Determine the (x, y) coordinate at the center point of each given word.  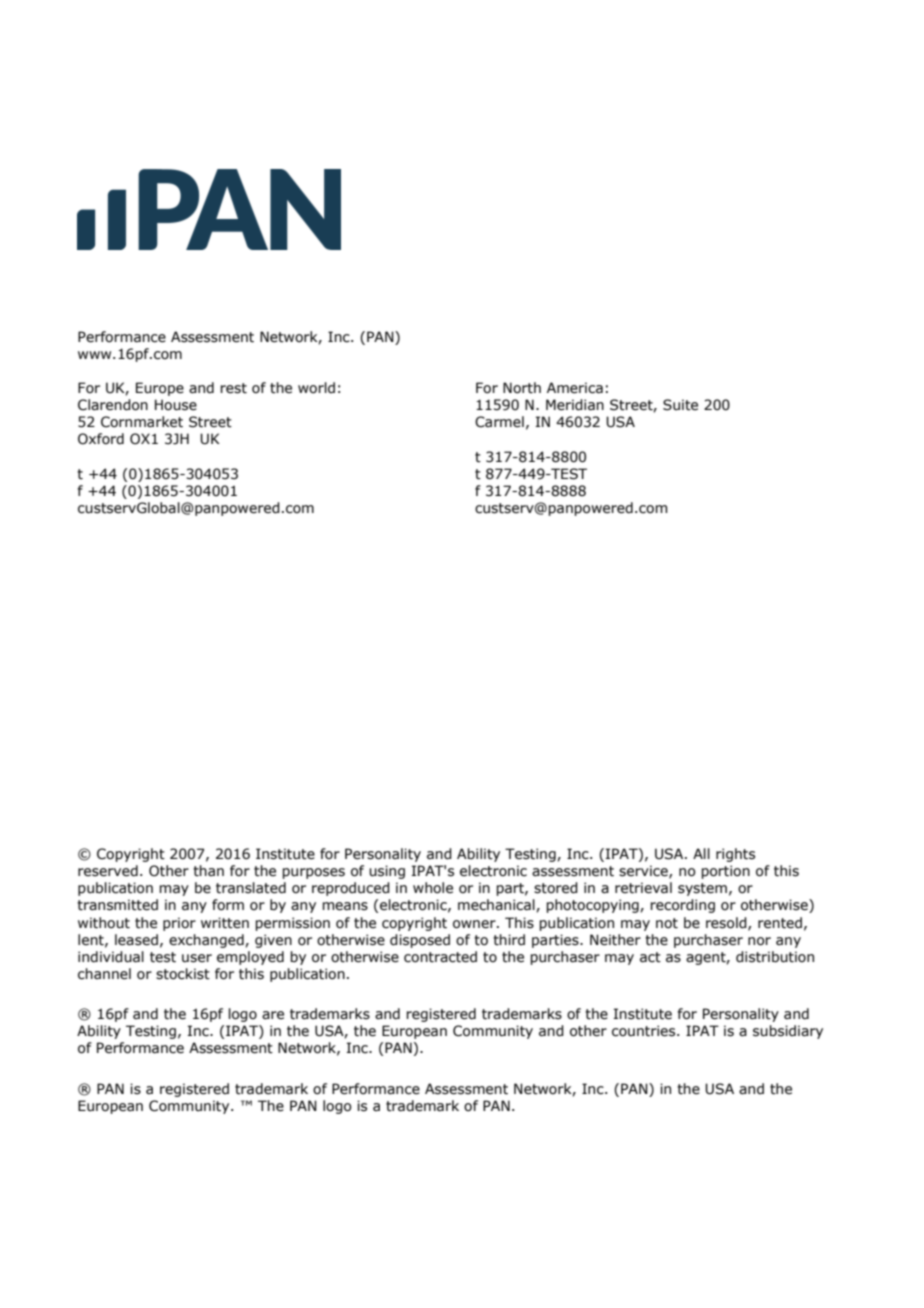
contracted (440, 957)
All (701, 853)
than (208, 871)
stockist (183, 974)
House (176, 405)
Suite (680, 405)
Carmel (499, 422)
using (387, 872)
